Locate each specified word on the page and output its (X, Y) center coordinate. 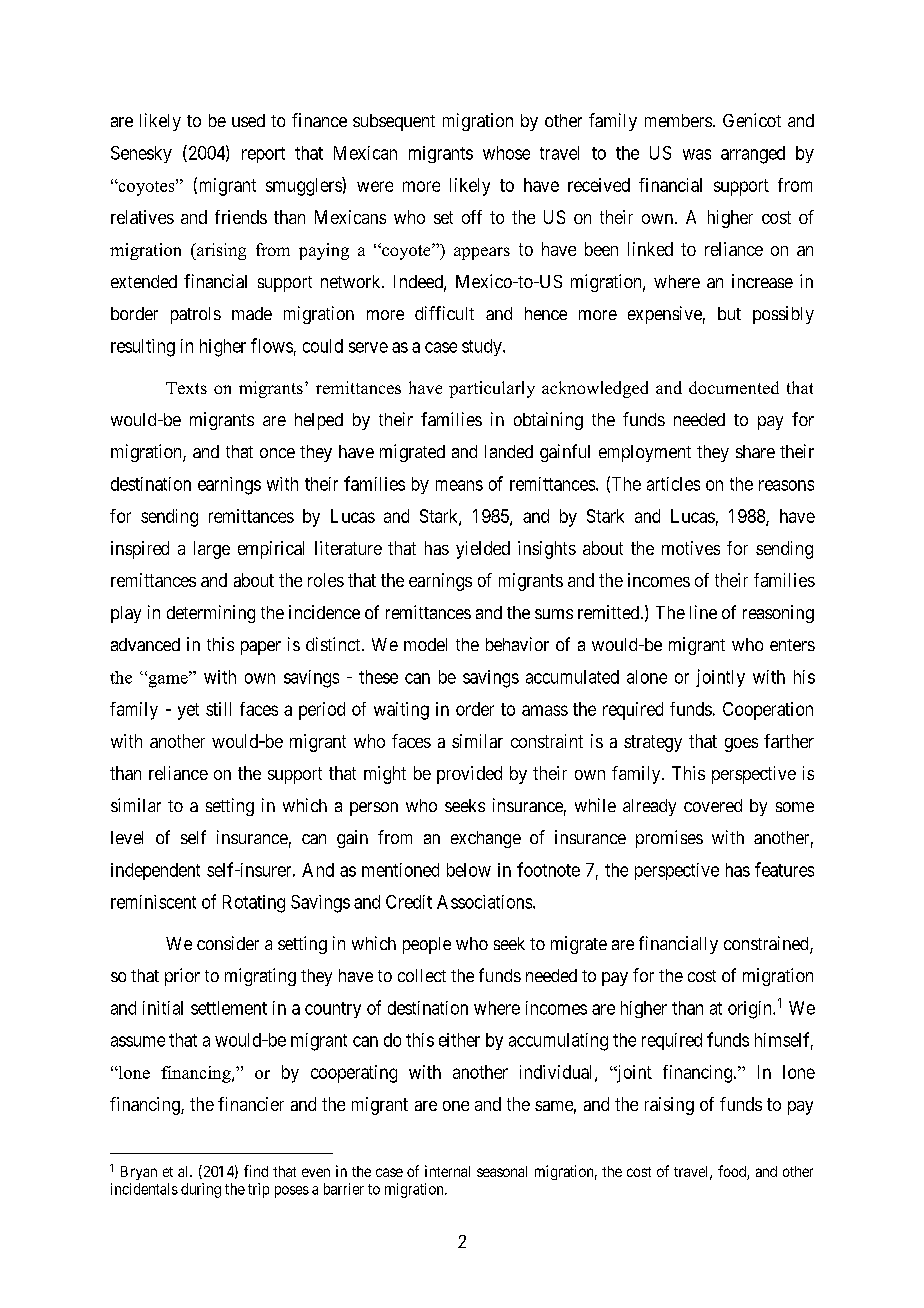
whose (506, 153)
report (263, 155)
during (201, 1190)
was (697, 154)
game (168, 680)
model (425, 644)
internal (447, 1171)
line (703, 612)
